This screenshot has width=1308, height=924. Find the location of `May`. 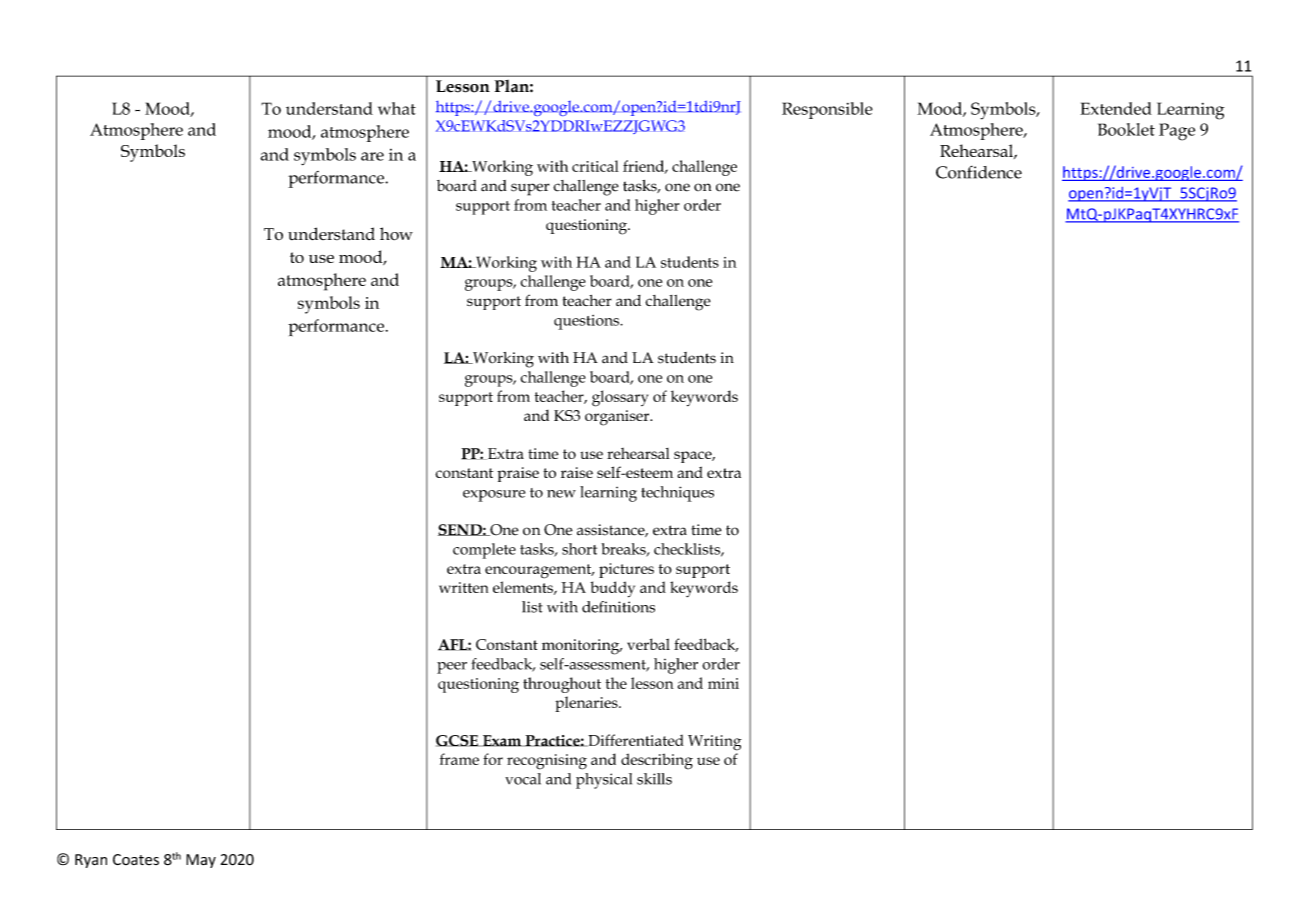

May is located at coordinates (201, 861).
